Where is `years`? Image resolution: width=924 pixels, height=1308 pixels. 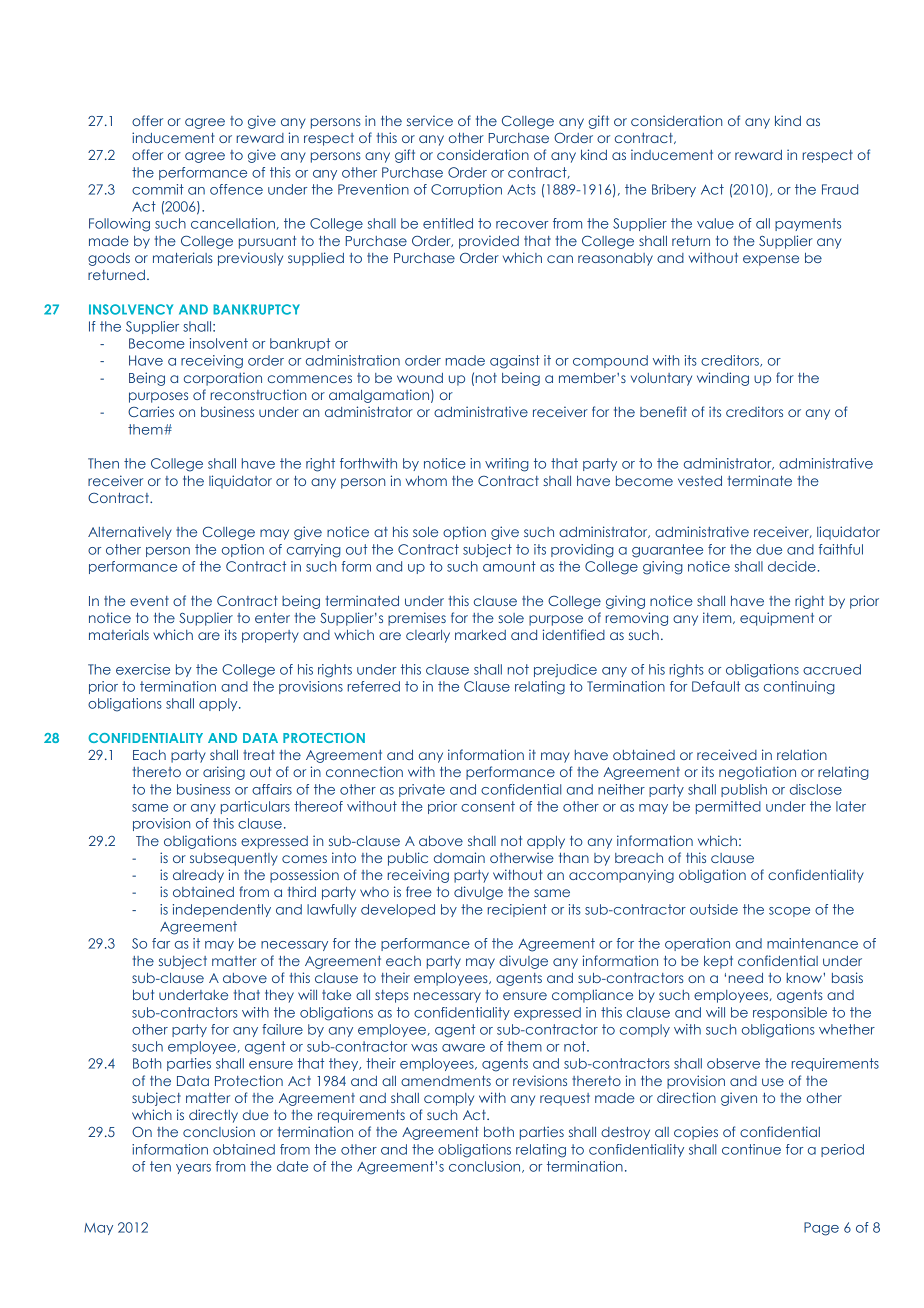
years is located at coordinates (193, 1169).
